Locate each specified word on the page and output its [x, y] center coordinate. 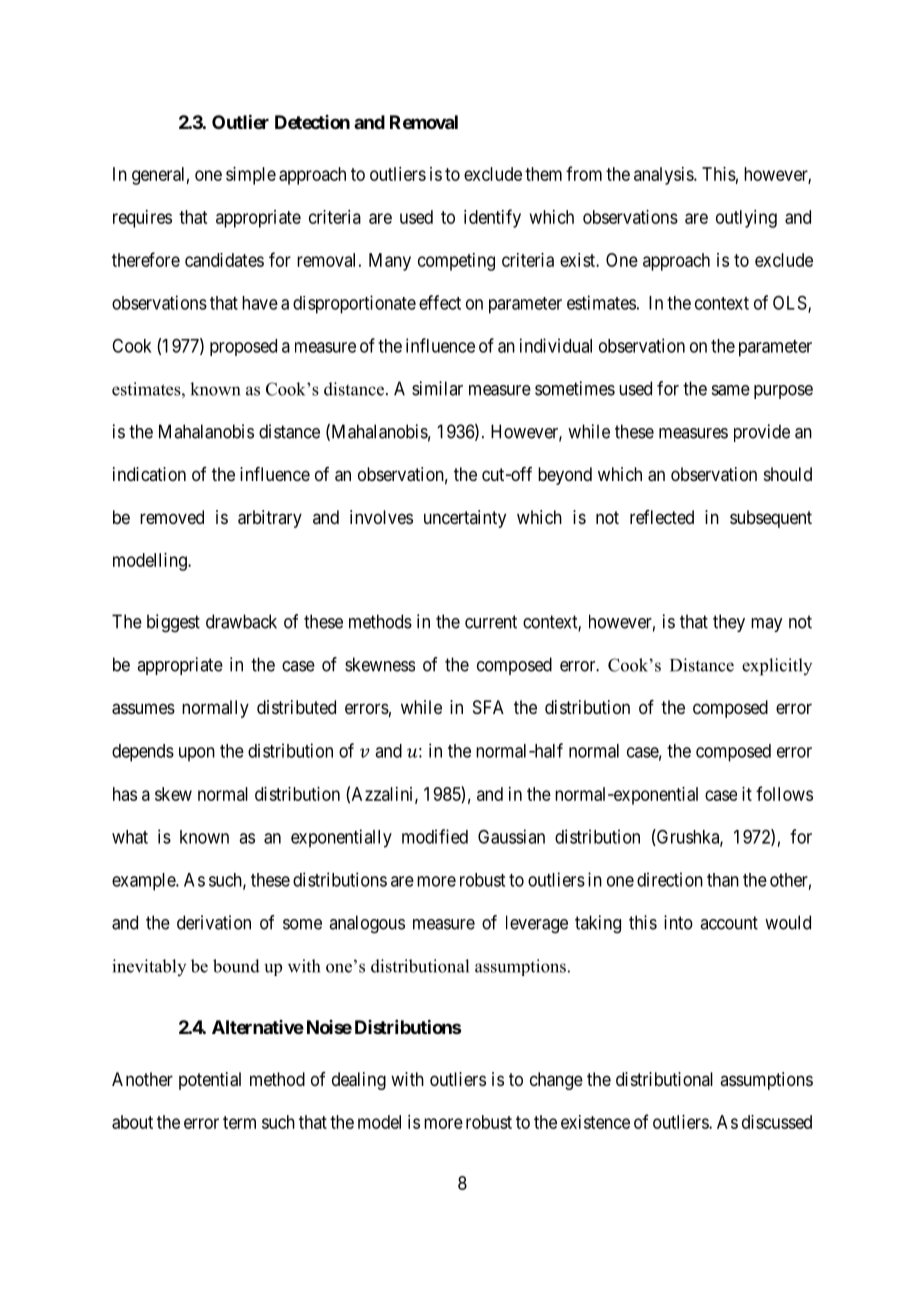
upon [197, 754]
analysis [664, 176]
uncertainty [465, 519]
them [543, 174]
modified [435, 836]
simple [251, 176]
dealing [359, 1081]
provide [762, 433]
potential [210, 1081]
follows [784, 793]
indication [149, 474]
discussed [777, 1122]
